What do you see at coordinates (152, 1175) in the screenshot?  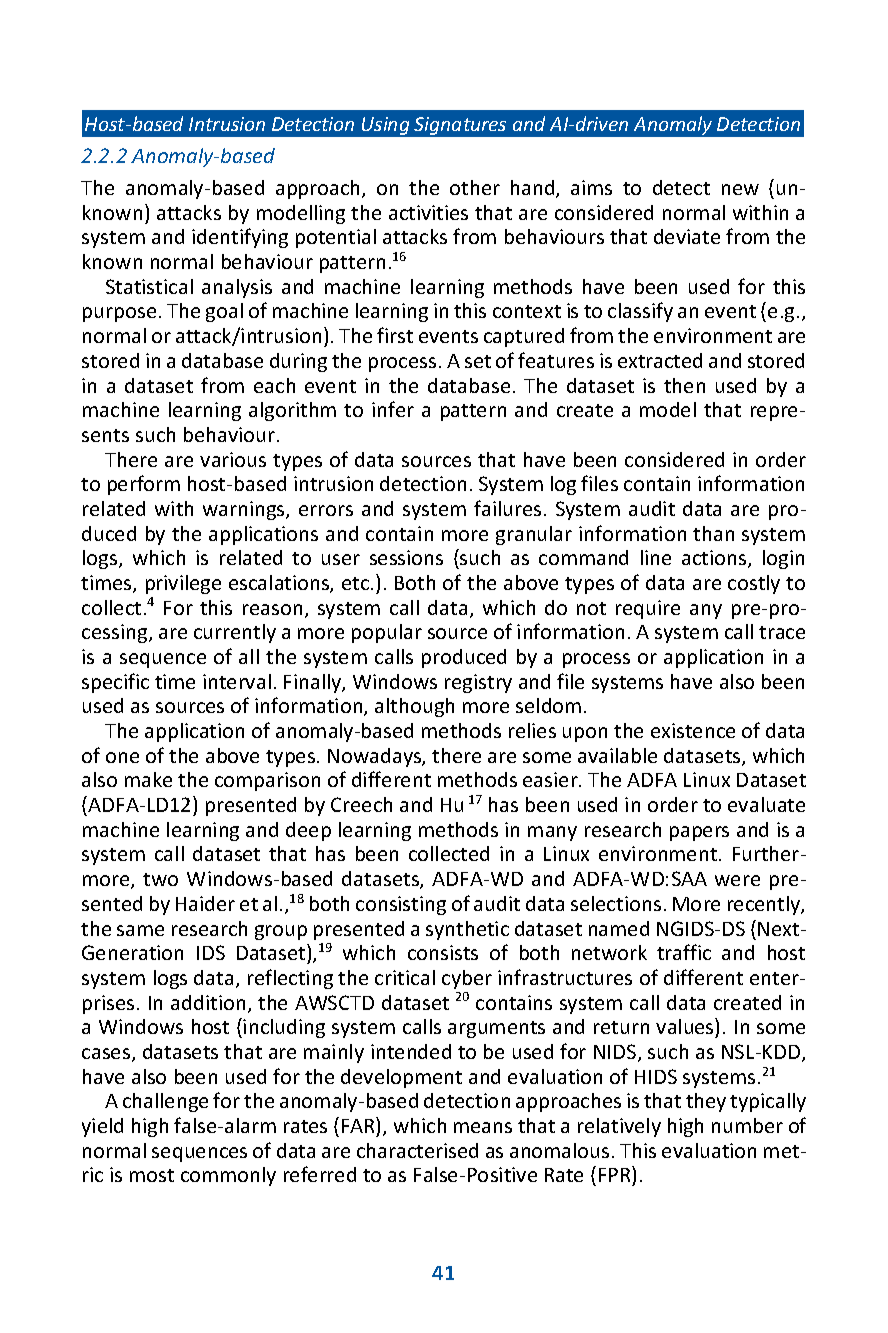 I see `most` at bounding box center [152, 1175].
